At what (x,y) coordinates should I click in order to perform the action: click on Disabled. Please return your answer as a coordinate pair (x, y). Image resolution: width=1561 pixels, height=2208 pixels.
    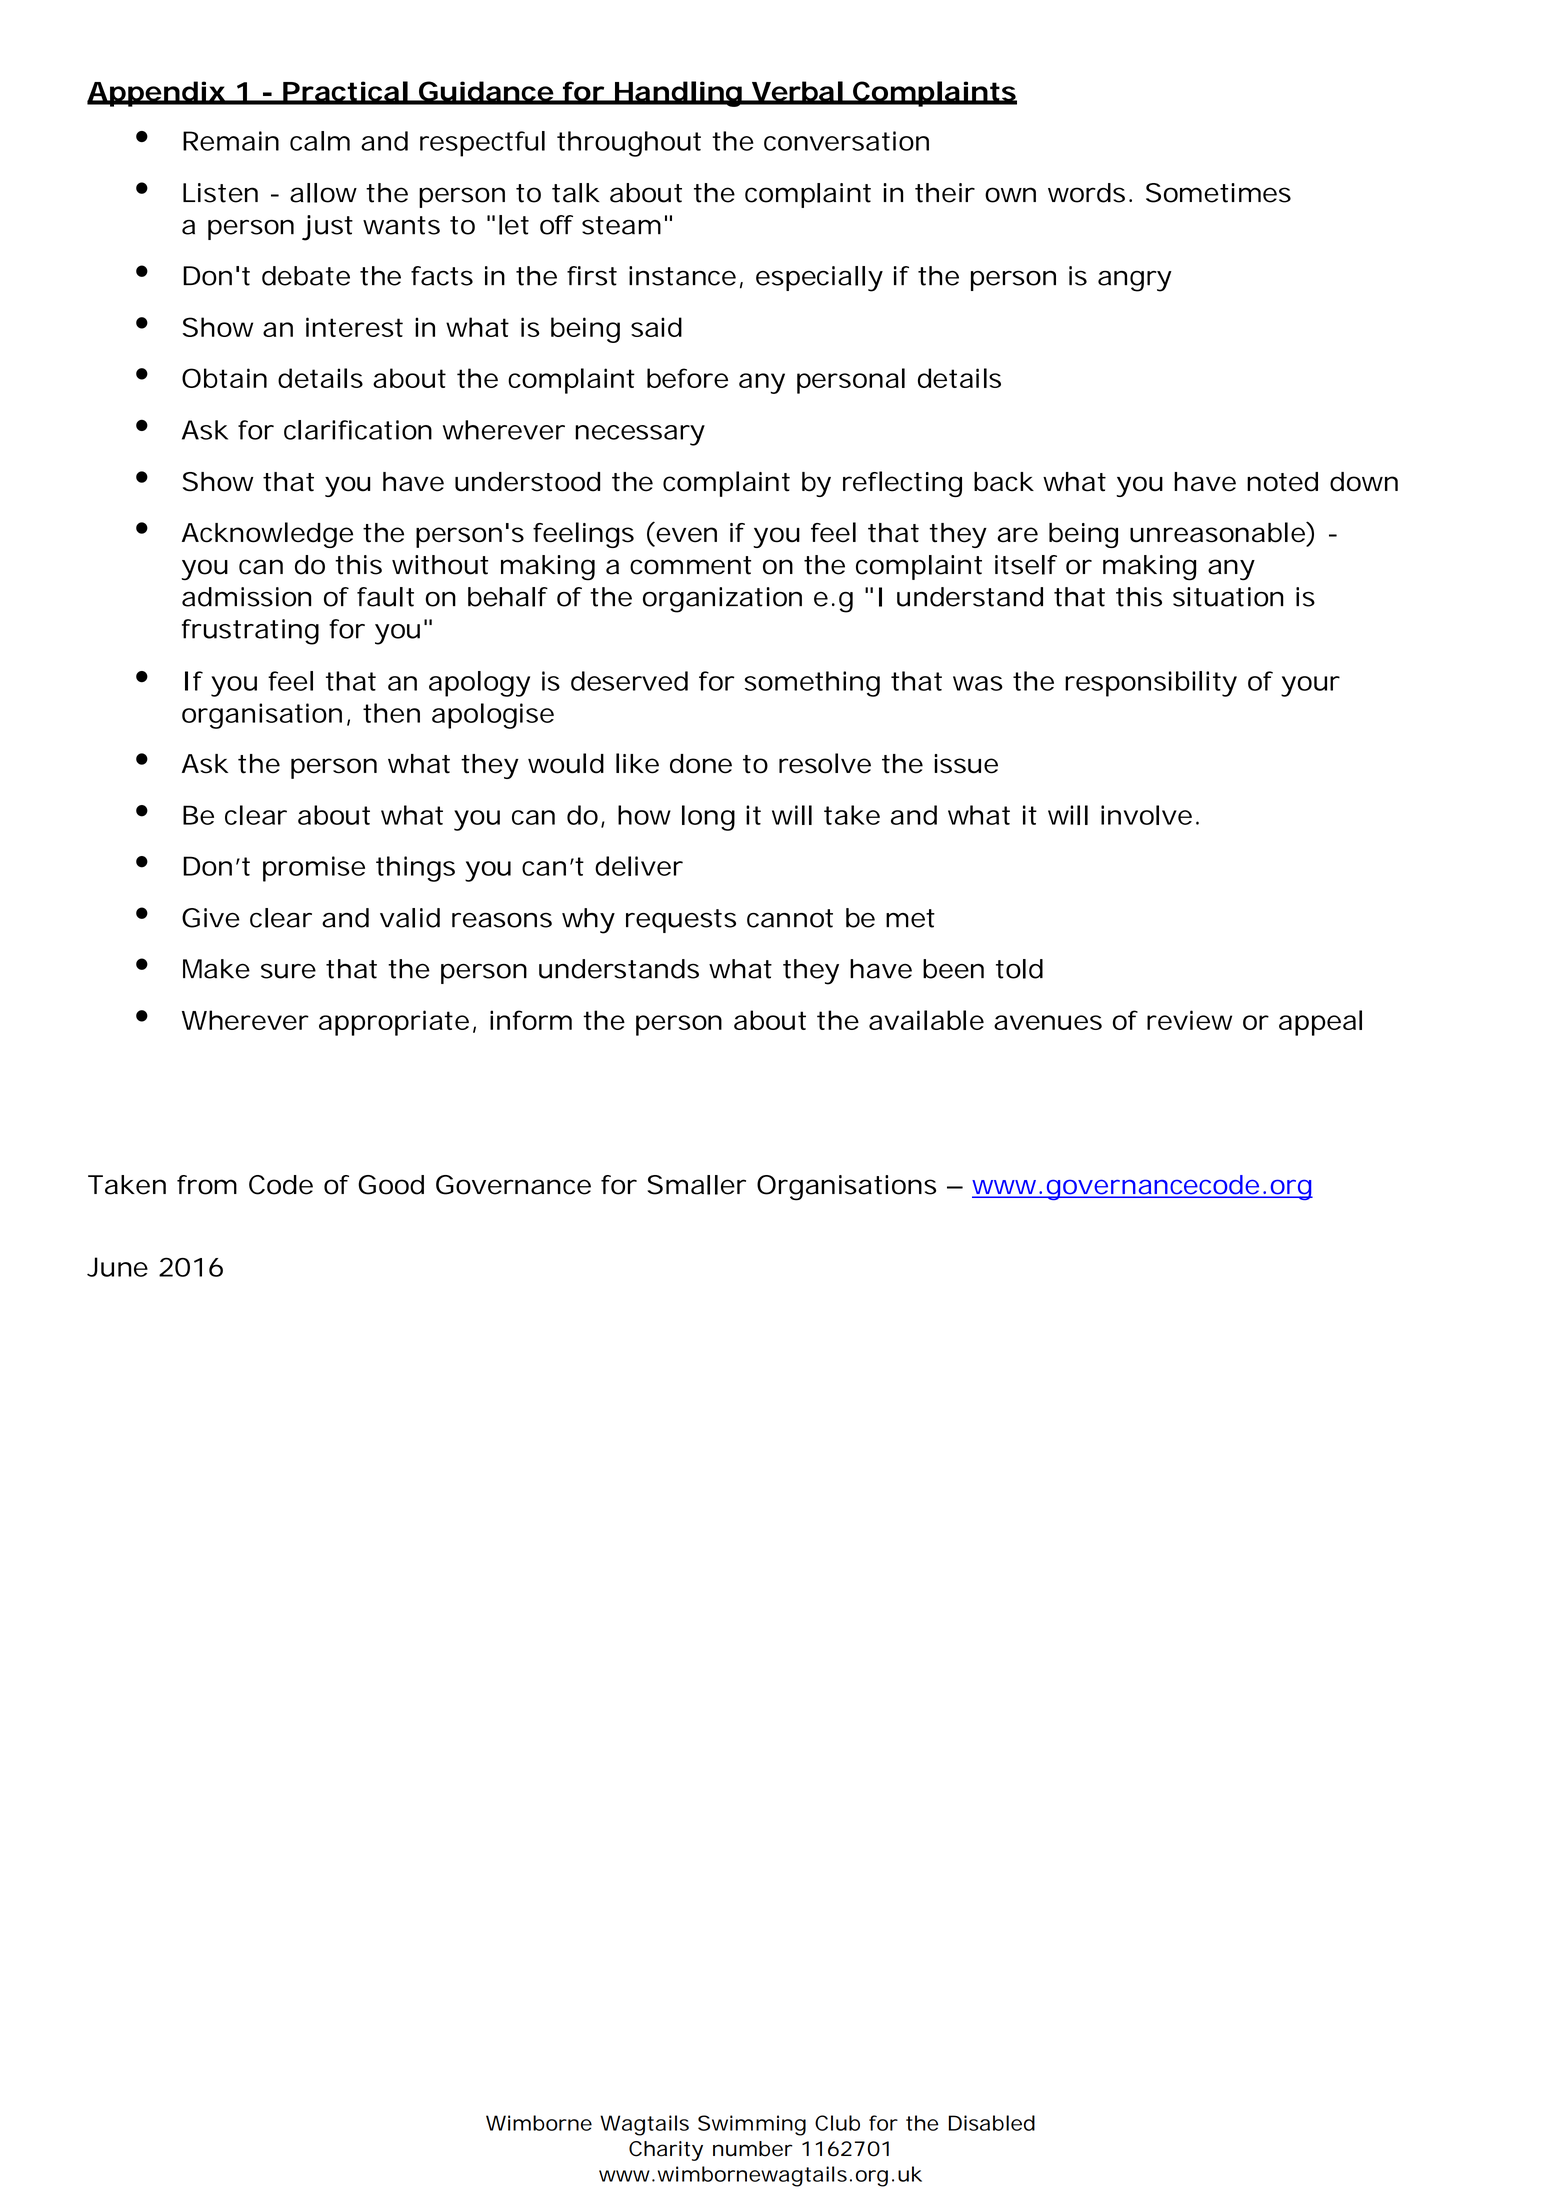
    Looking at the image, I should click on (991, 2123).
